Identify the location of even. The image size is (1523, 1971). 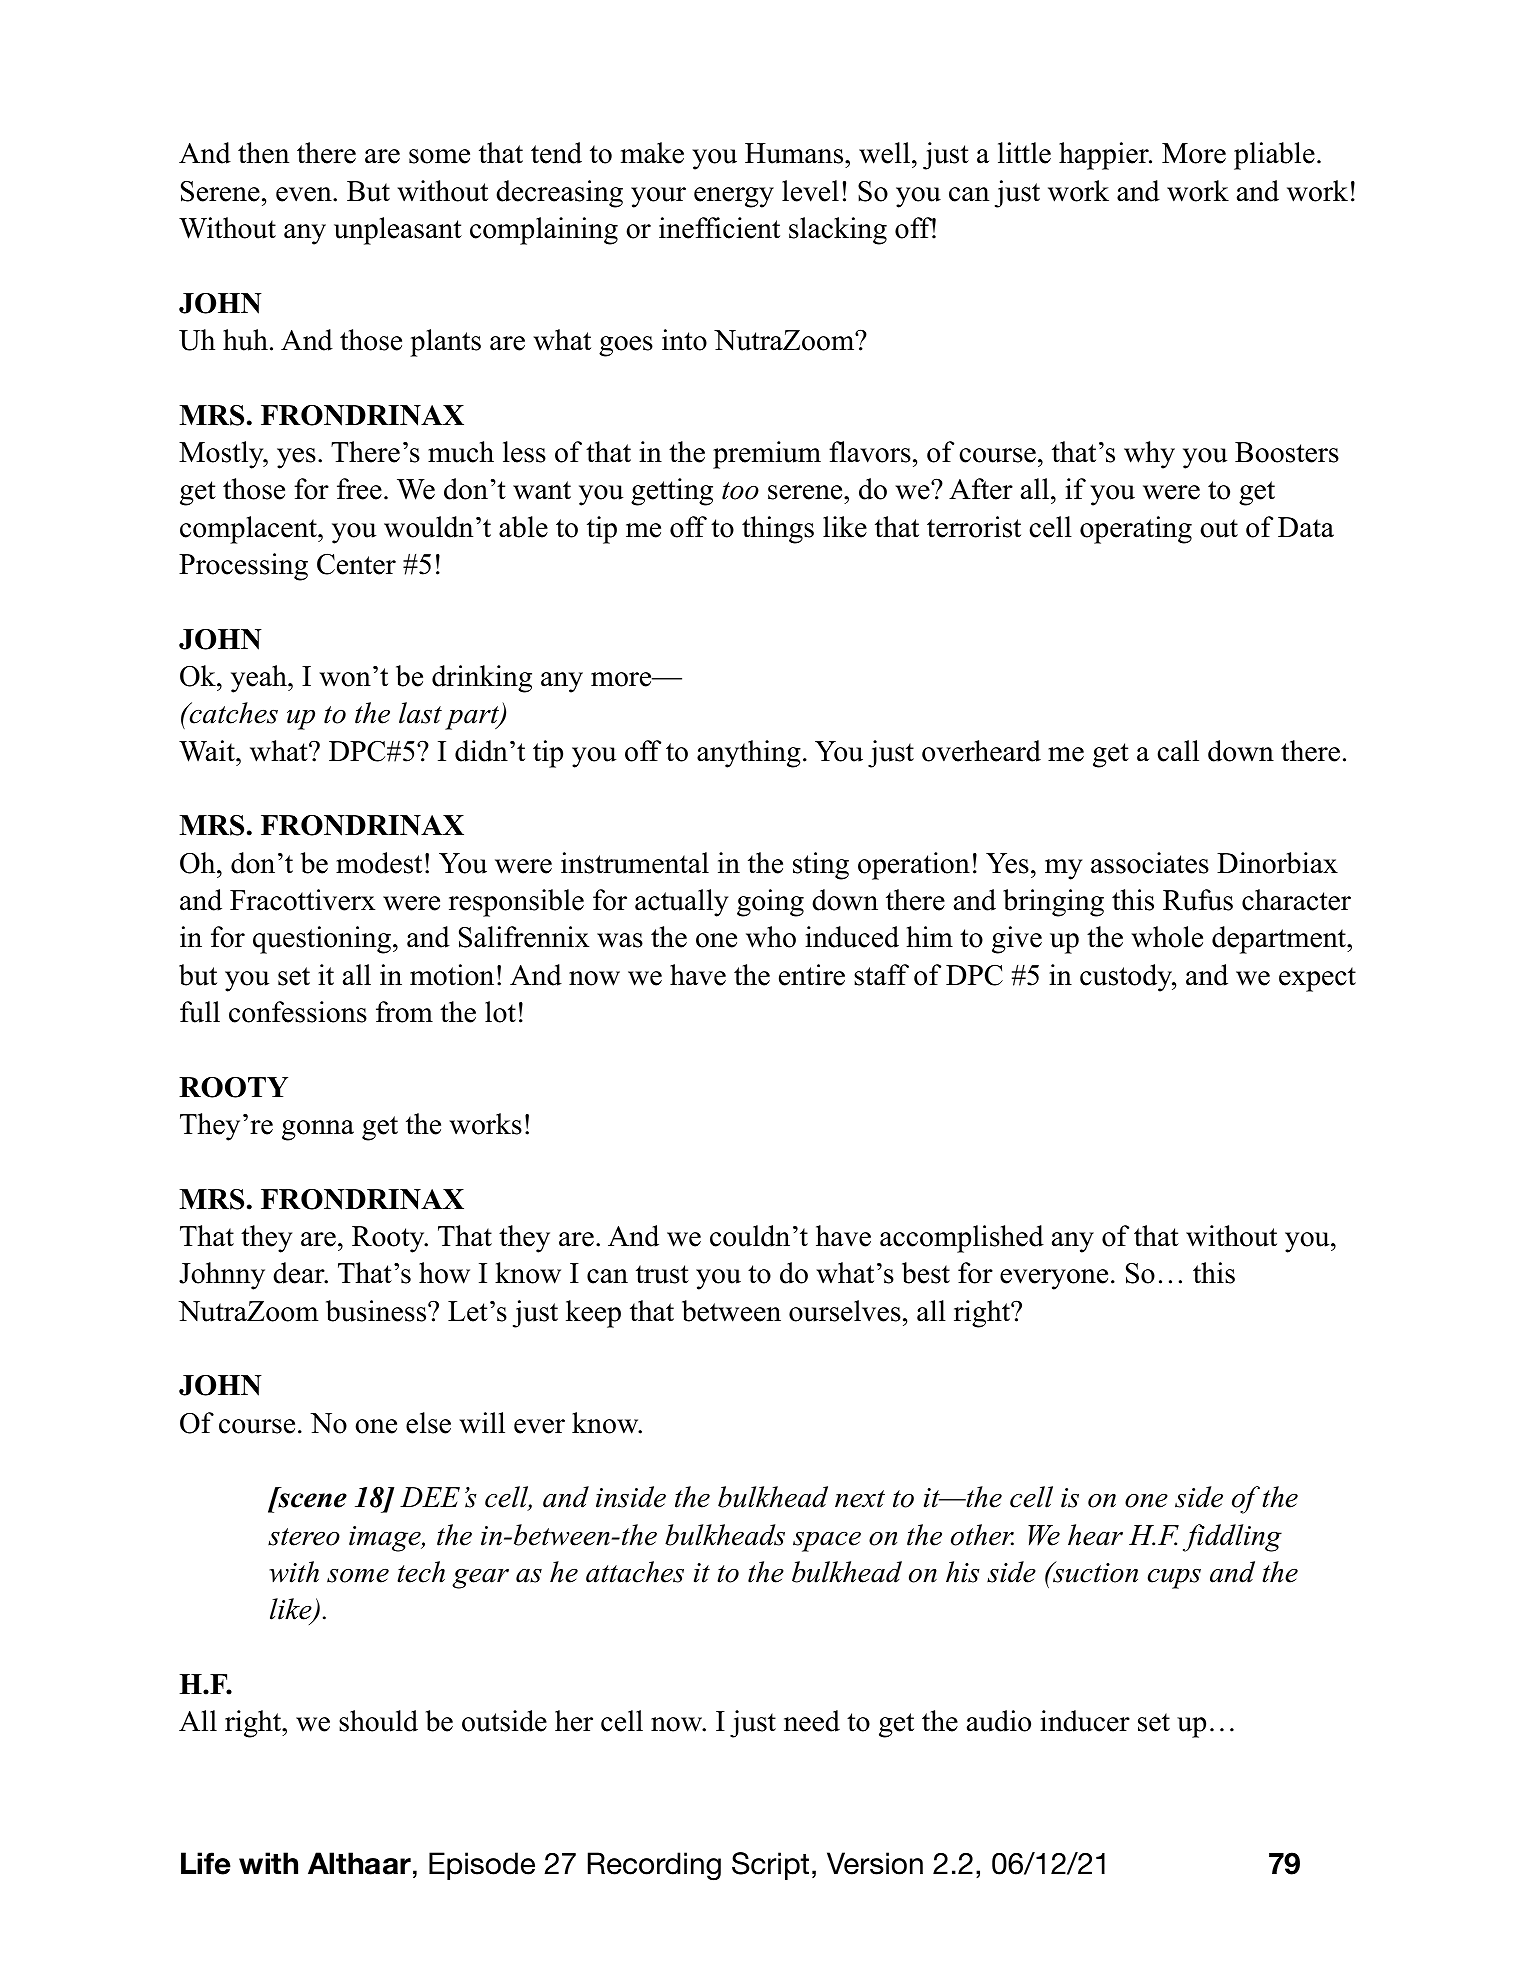
(305, 194).
